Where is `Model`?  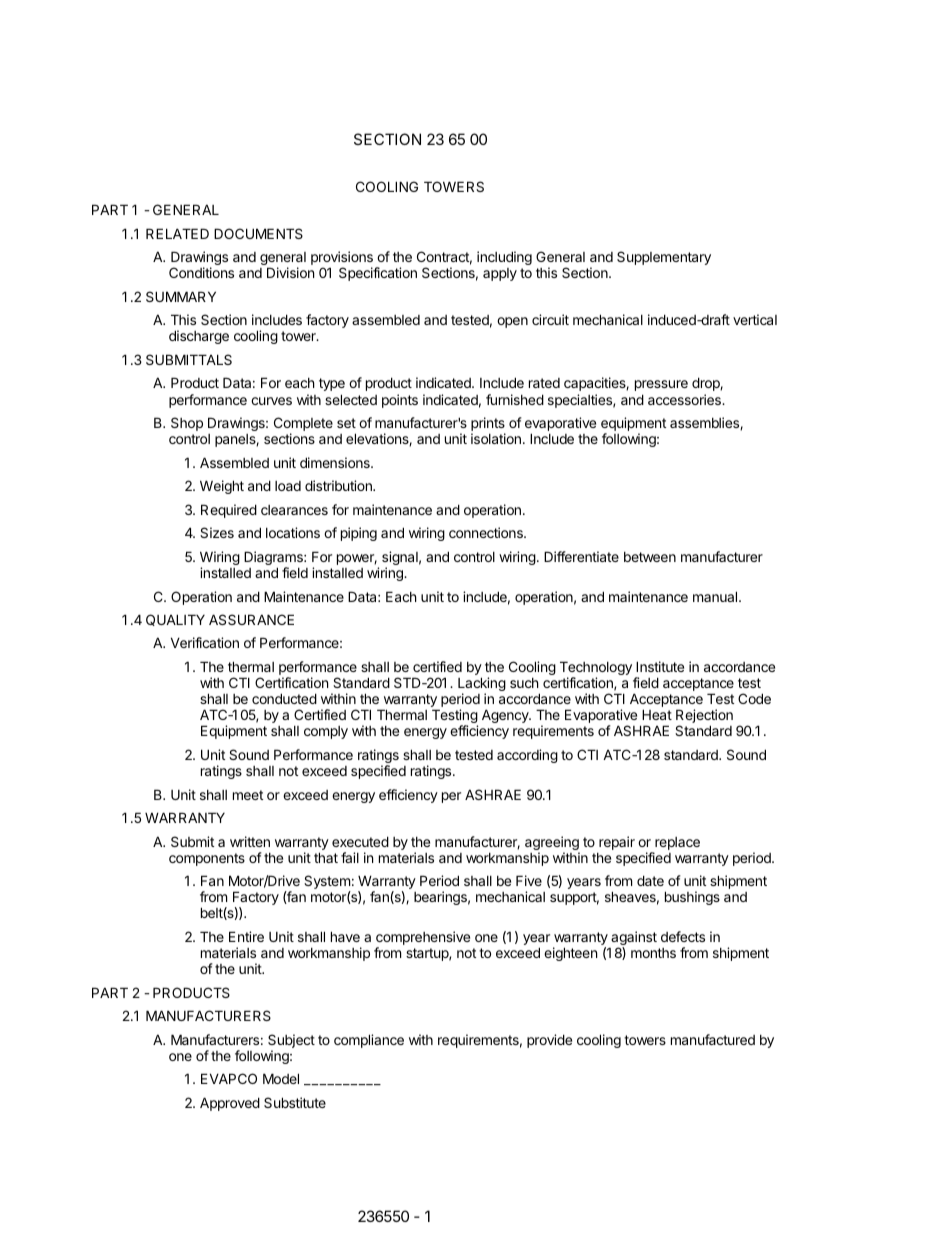
Model is located at coordinates (281, 1078).
